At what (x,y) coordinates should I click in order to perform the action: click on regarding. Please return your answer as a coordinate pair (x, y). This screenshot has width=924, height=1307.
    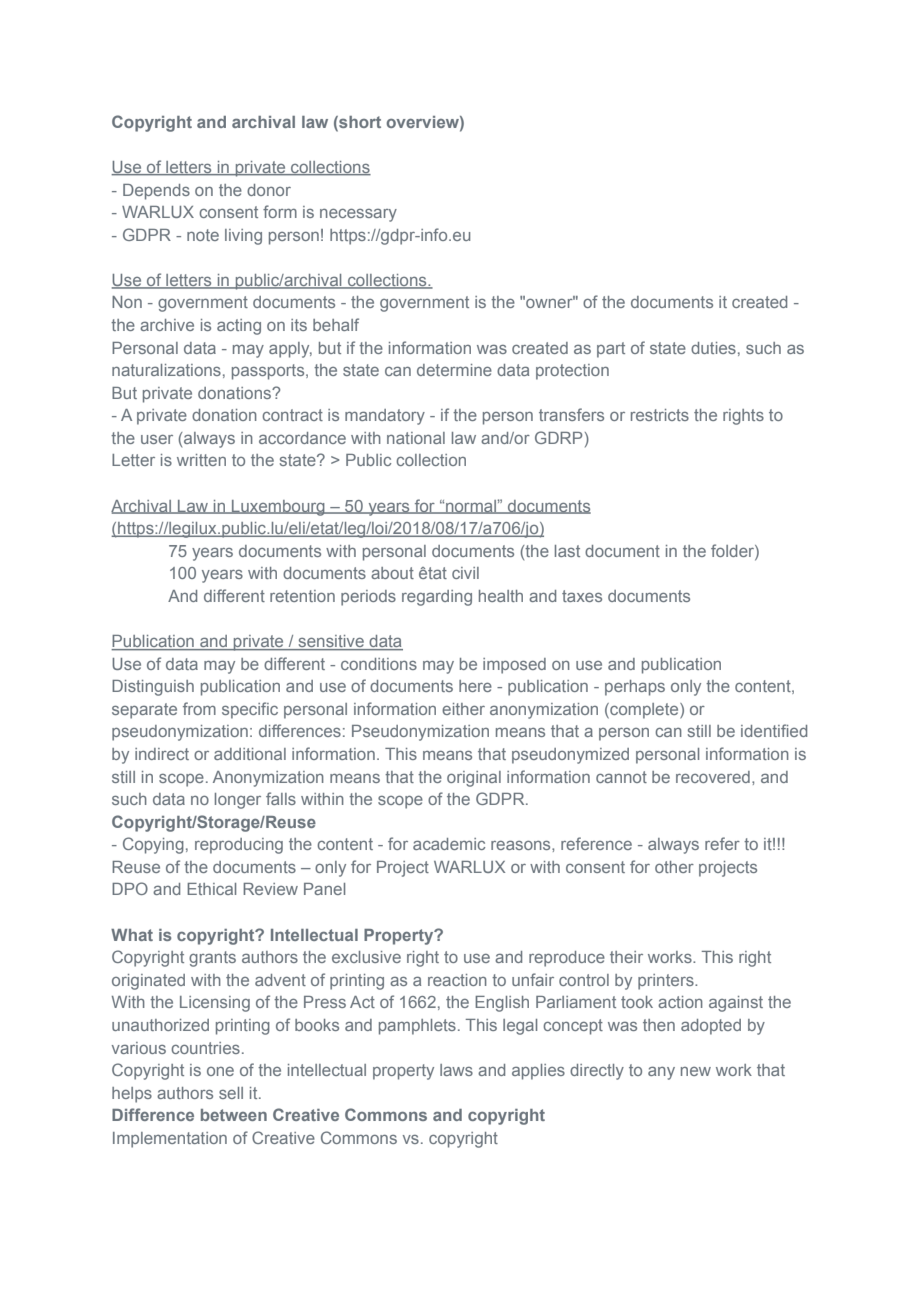
    Looking at the image, I should click on (437, 598).
